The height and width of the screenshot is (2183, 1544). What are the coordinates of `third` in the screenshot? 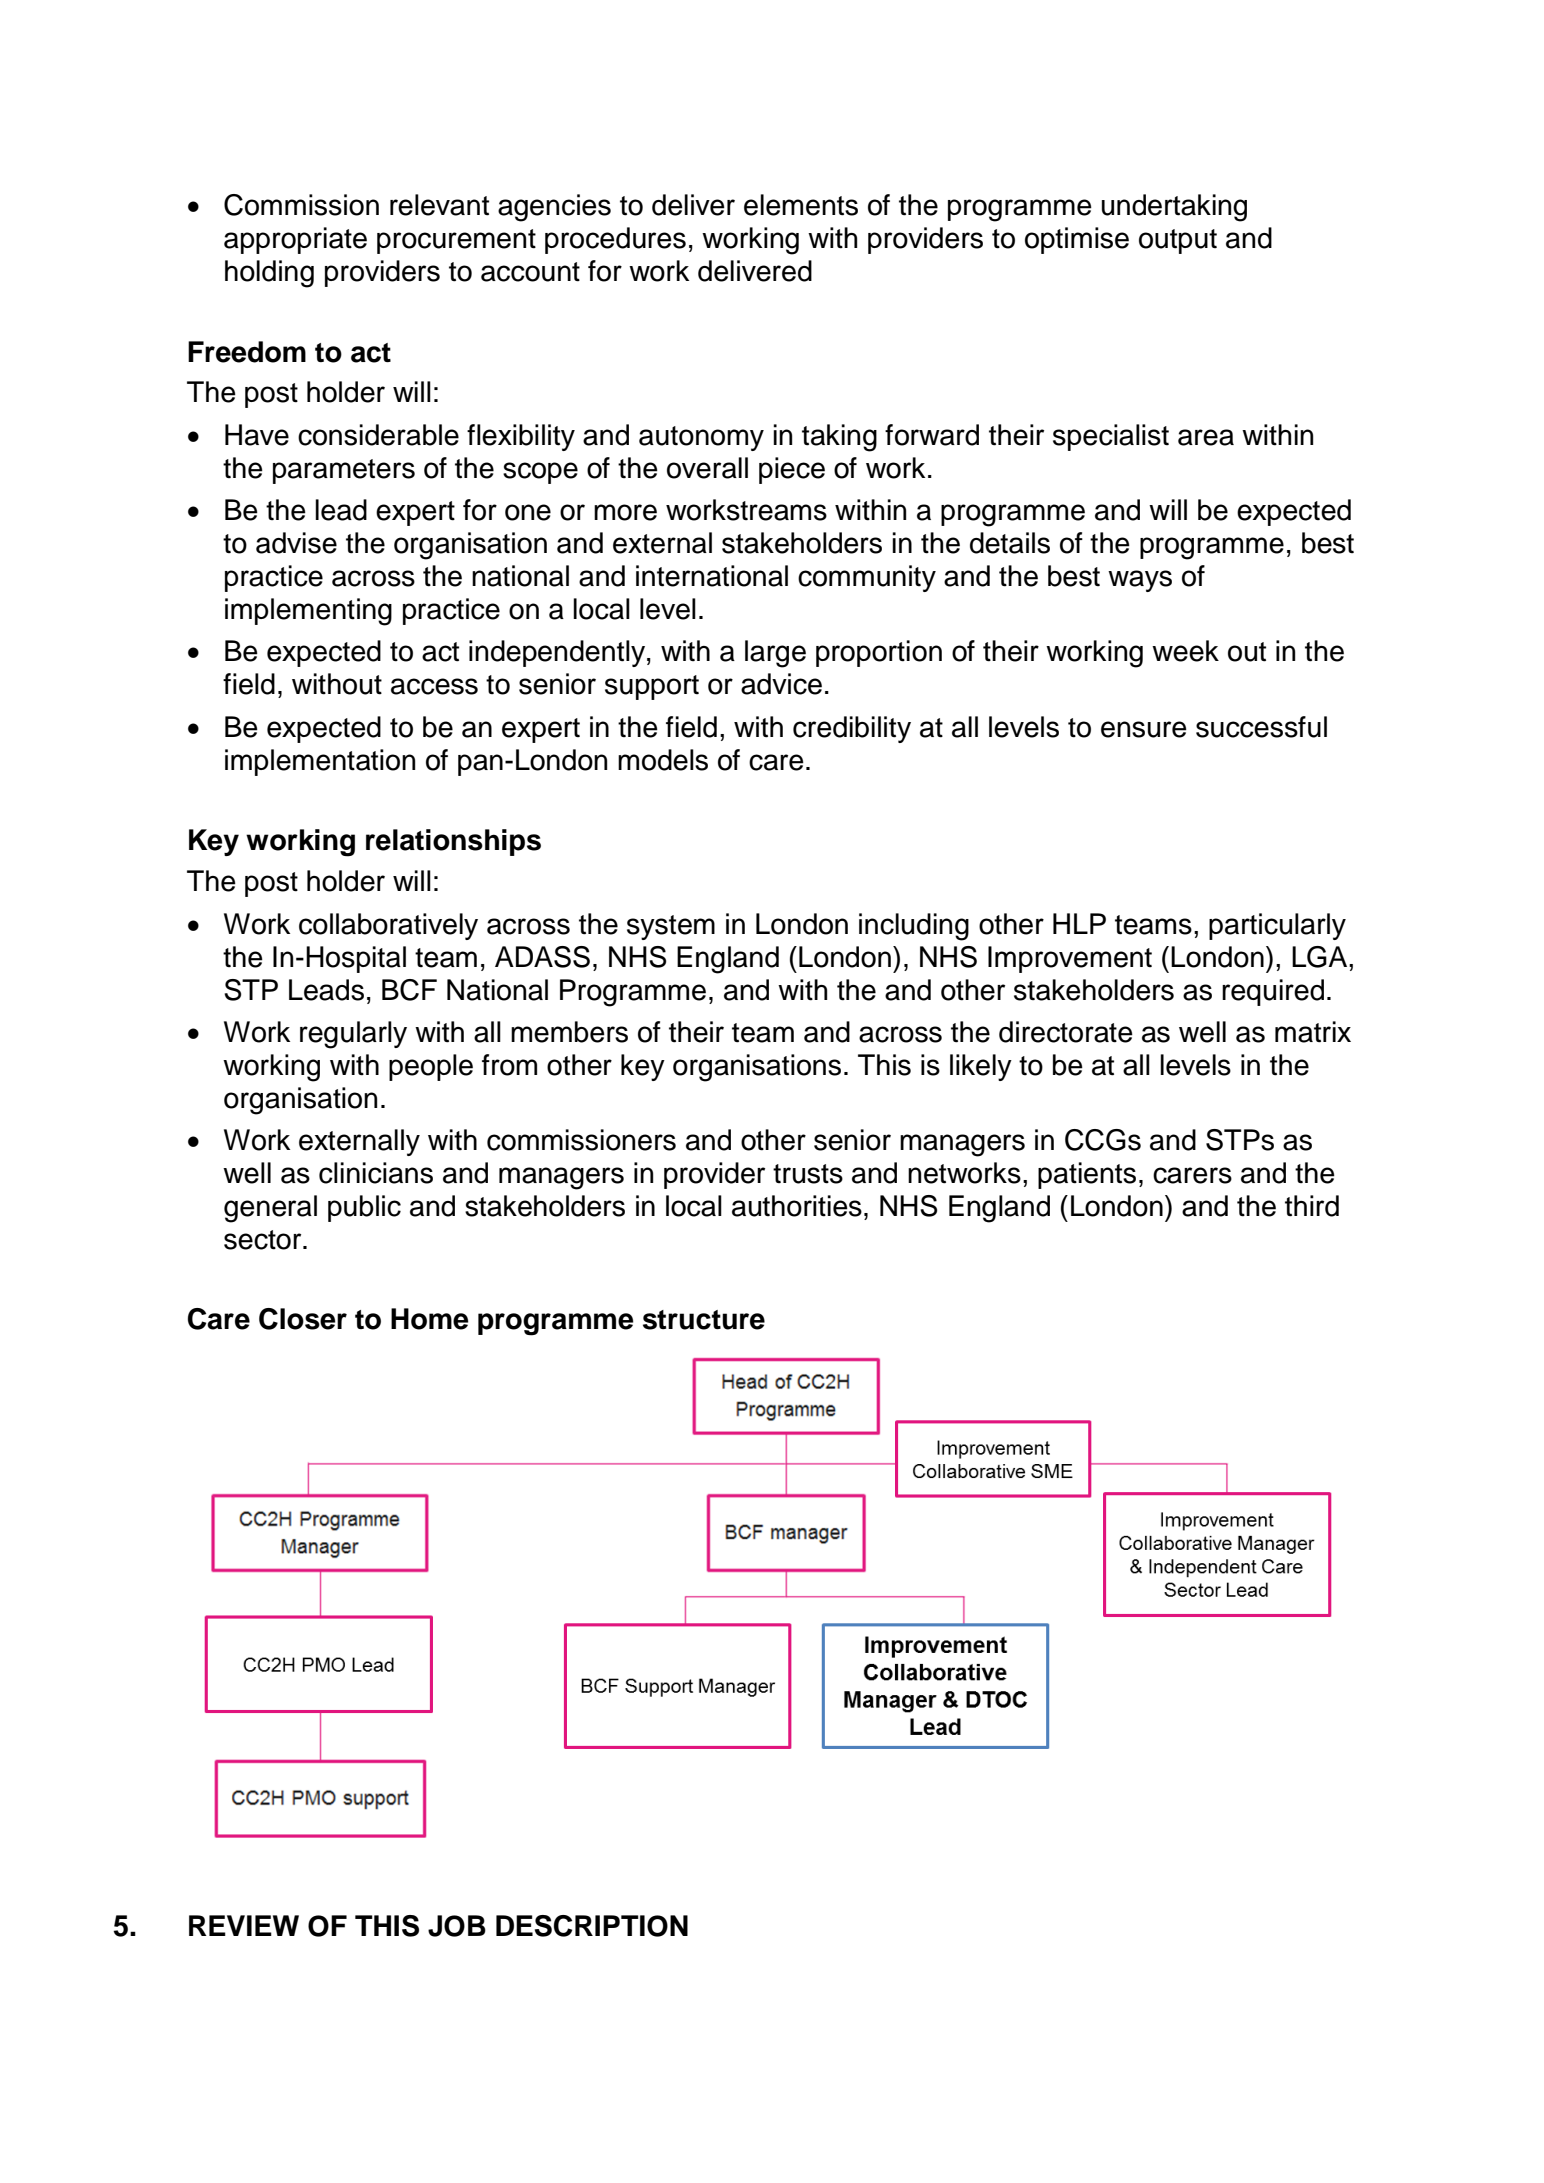 It's located at (1312, 1206).
